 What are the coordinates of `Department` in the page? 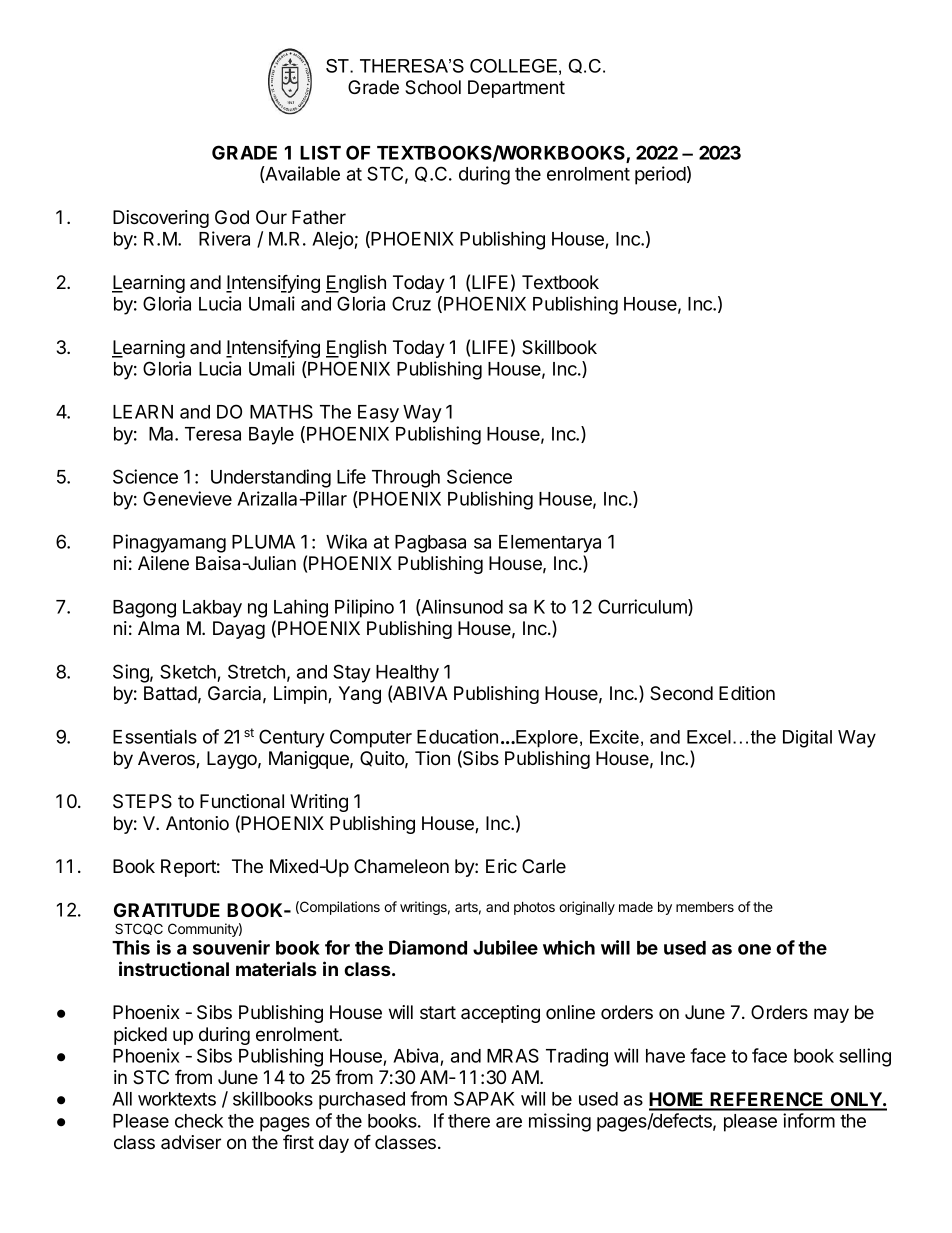 It's located at (516, 89).
